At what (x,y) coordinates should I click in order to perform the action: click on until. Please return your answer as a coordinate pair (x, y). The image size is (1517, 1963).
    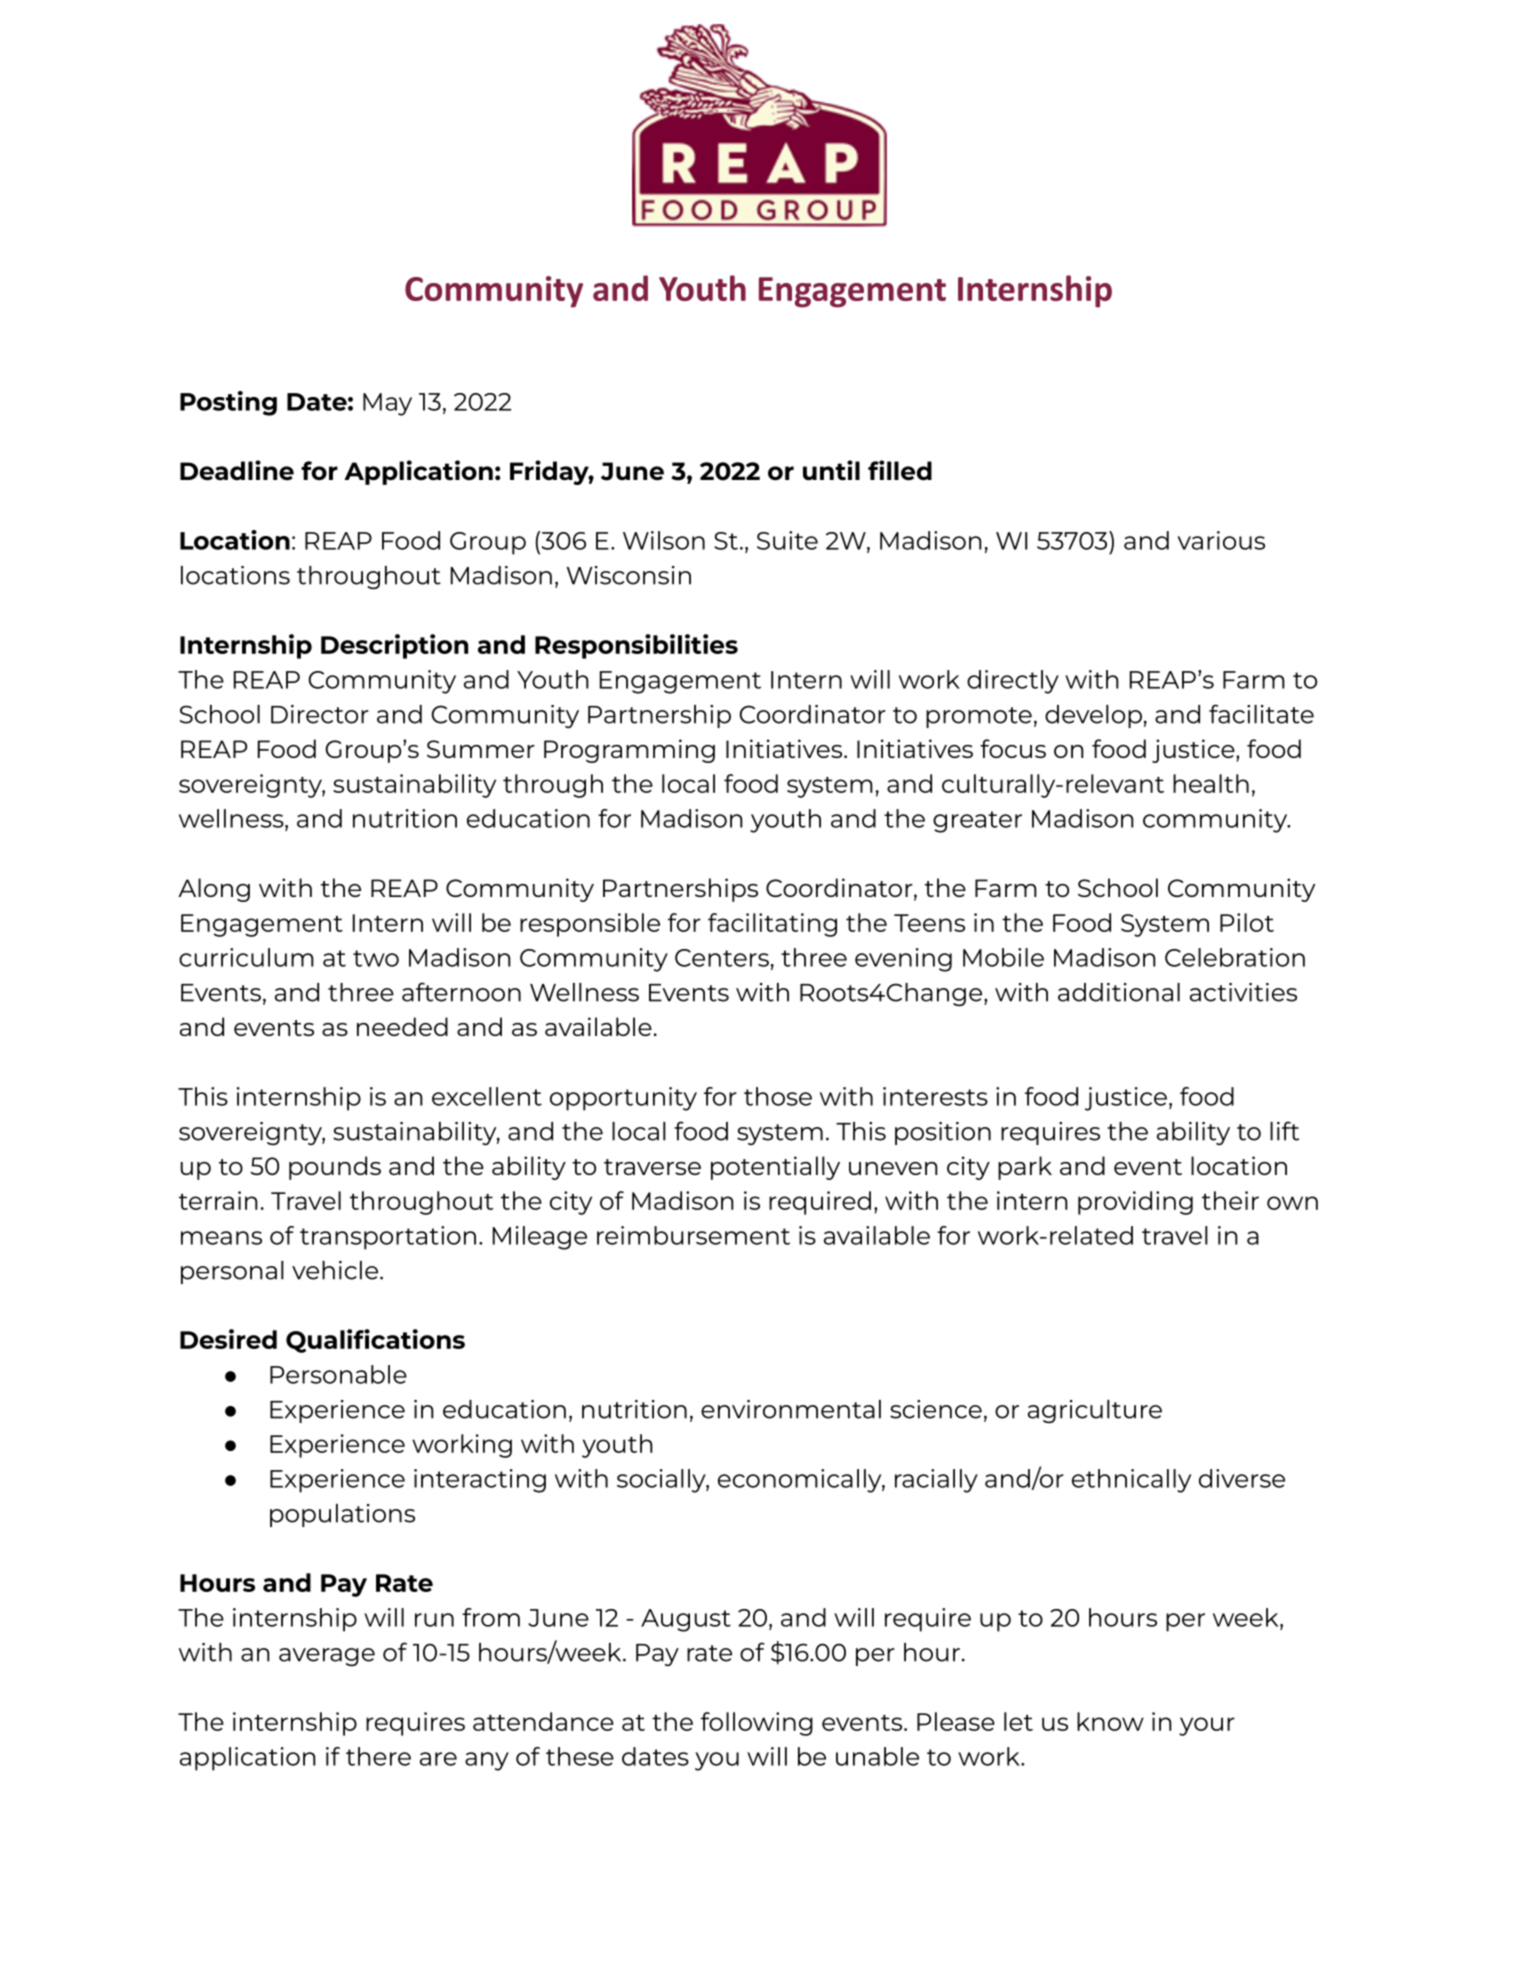
    Looking at the image, I should click on (831, 470).
